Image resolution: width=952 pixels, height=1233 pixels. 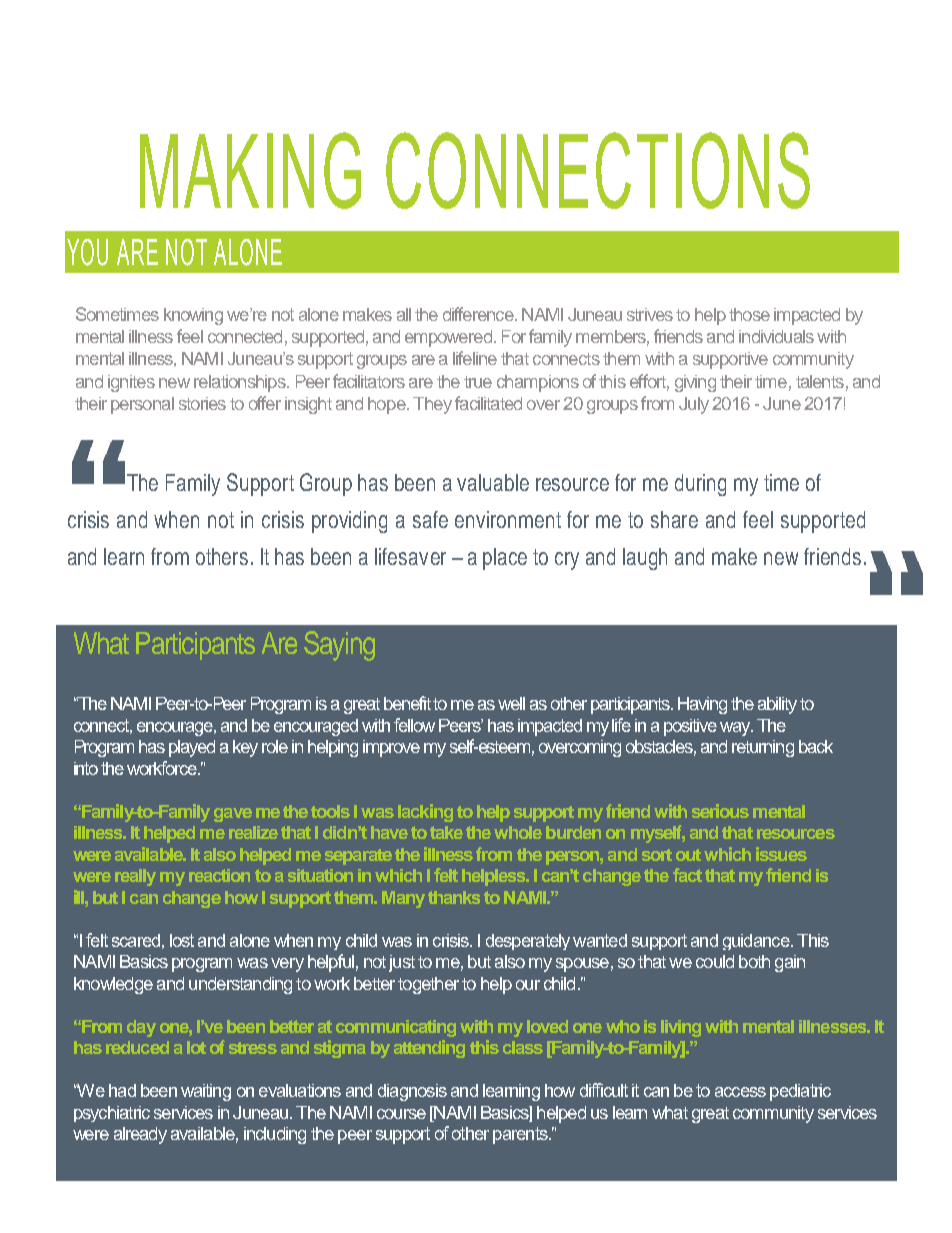 I want to click on improve, so click(x=391, y=748).
